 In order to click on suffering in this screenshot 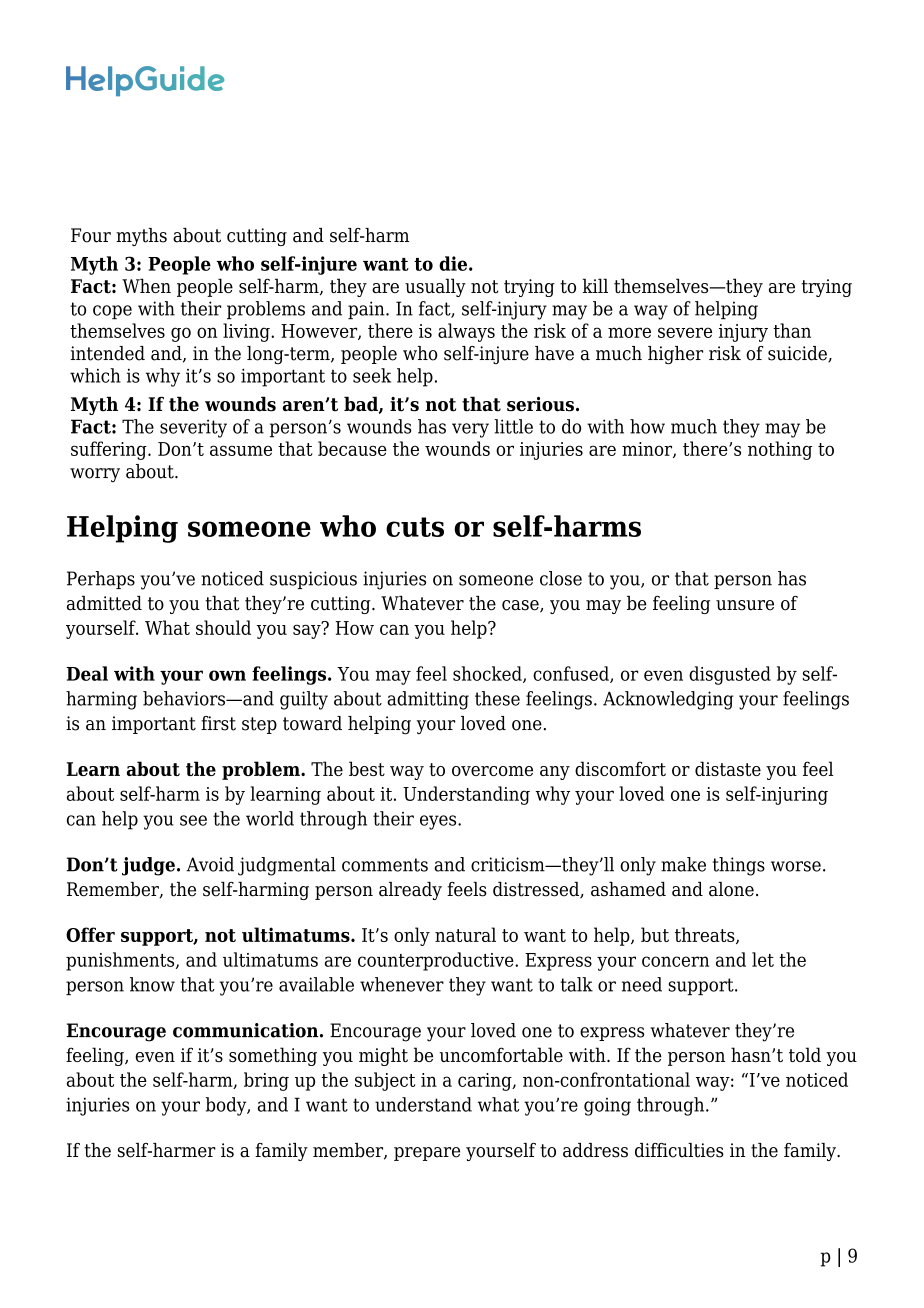, I will do `click(110, 450)`.
